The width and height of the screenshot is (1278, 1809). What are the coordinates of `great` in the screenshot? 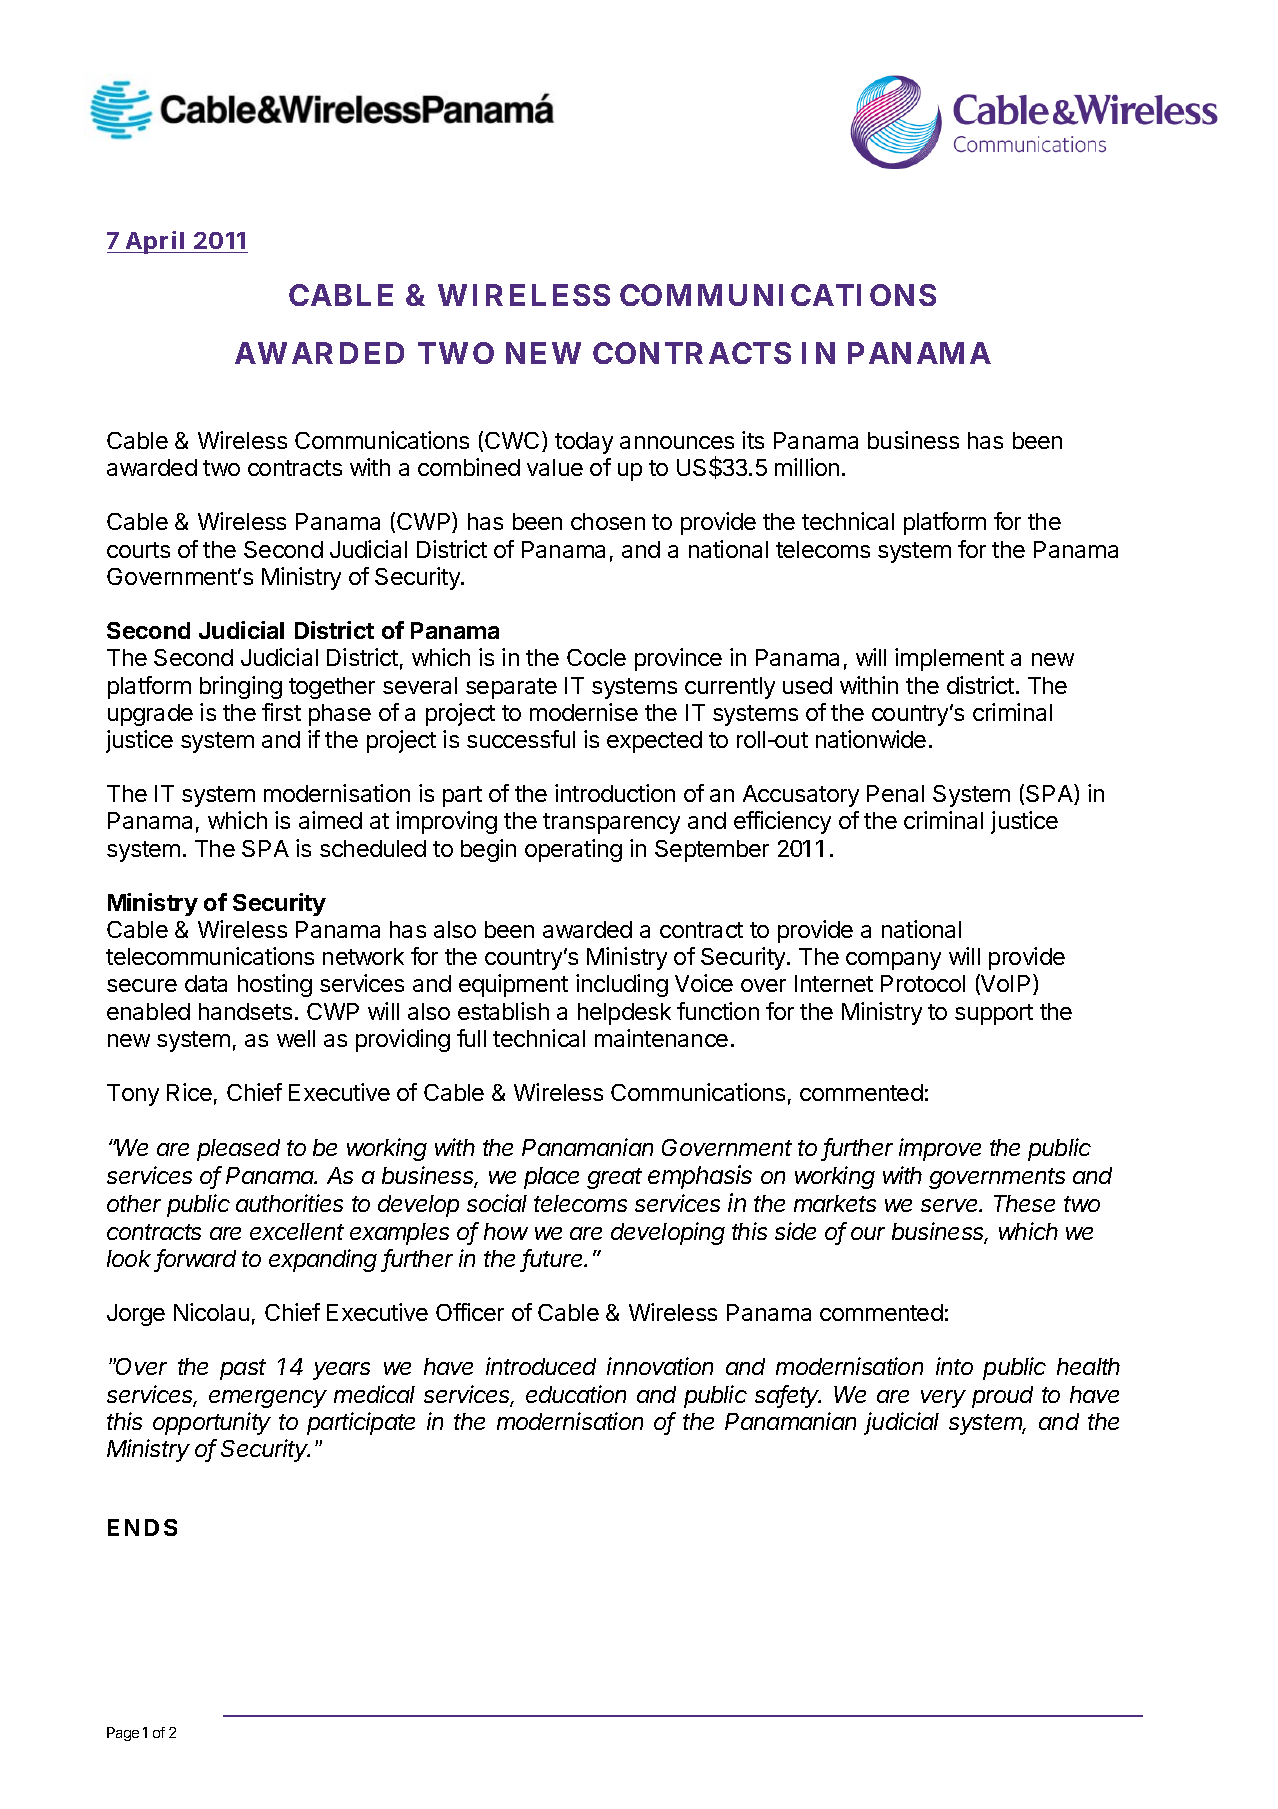 It's located at (614, 1178).
